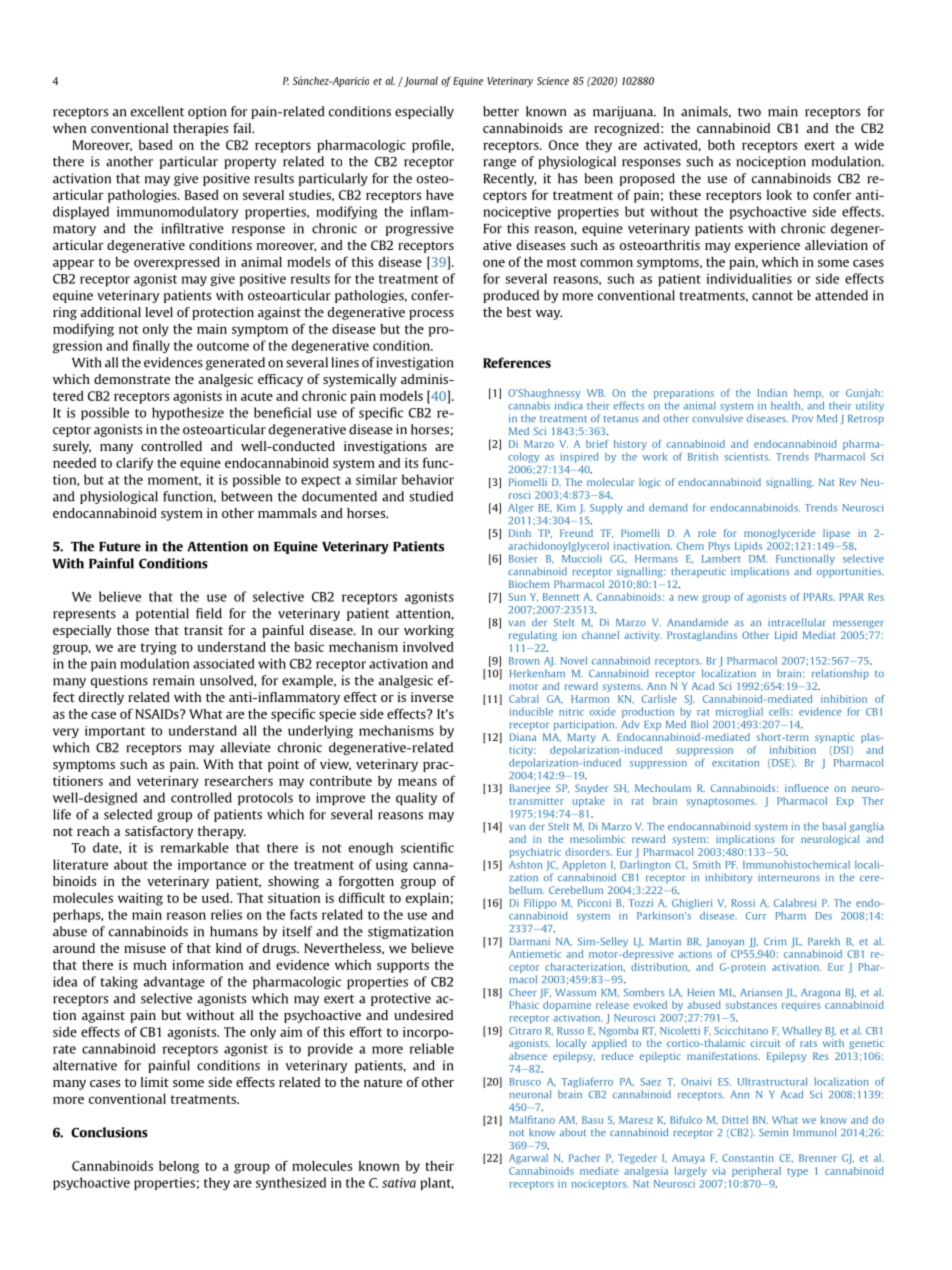  Describe the element at coordinates (747, 457) in the document. I see `scientists` at that location.
